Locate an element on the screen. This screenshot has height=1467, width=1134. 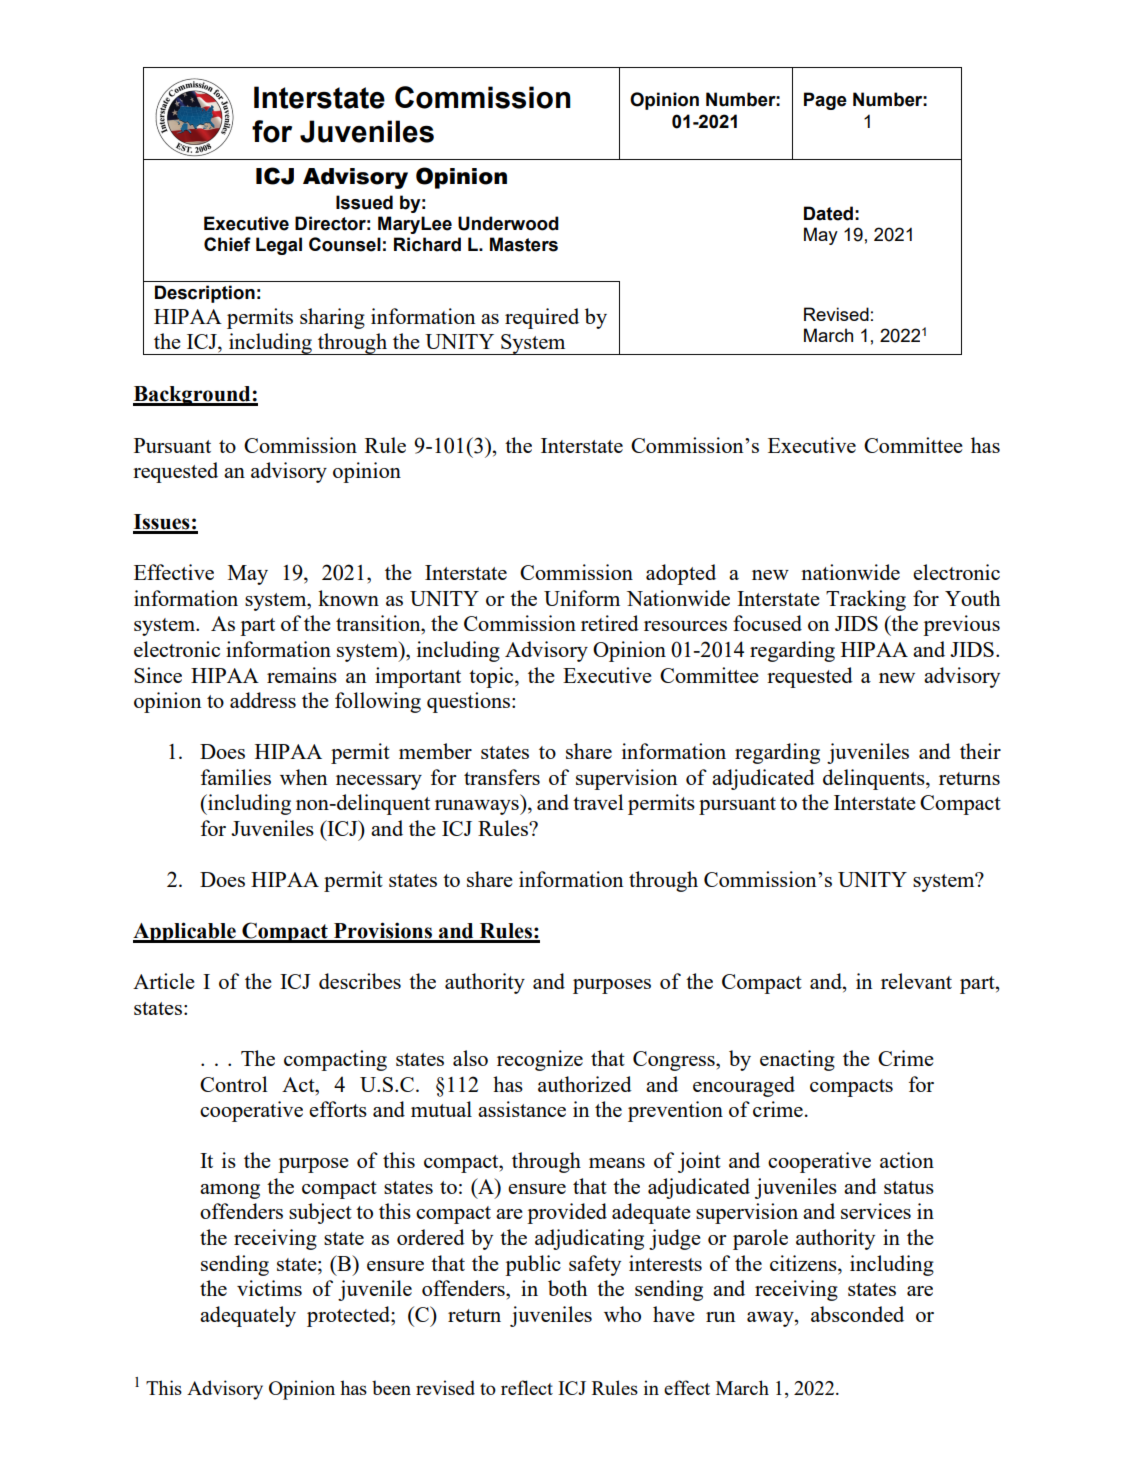
reflect is located at coordinates (527, 1387).
